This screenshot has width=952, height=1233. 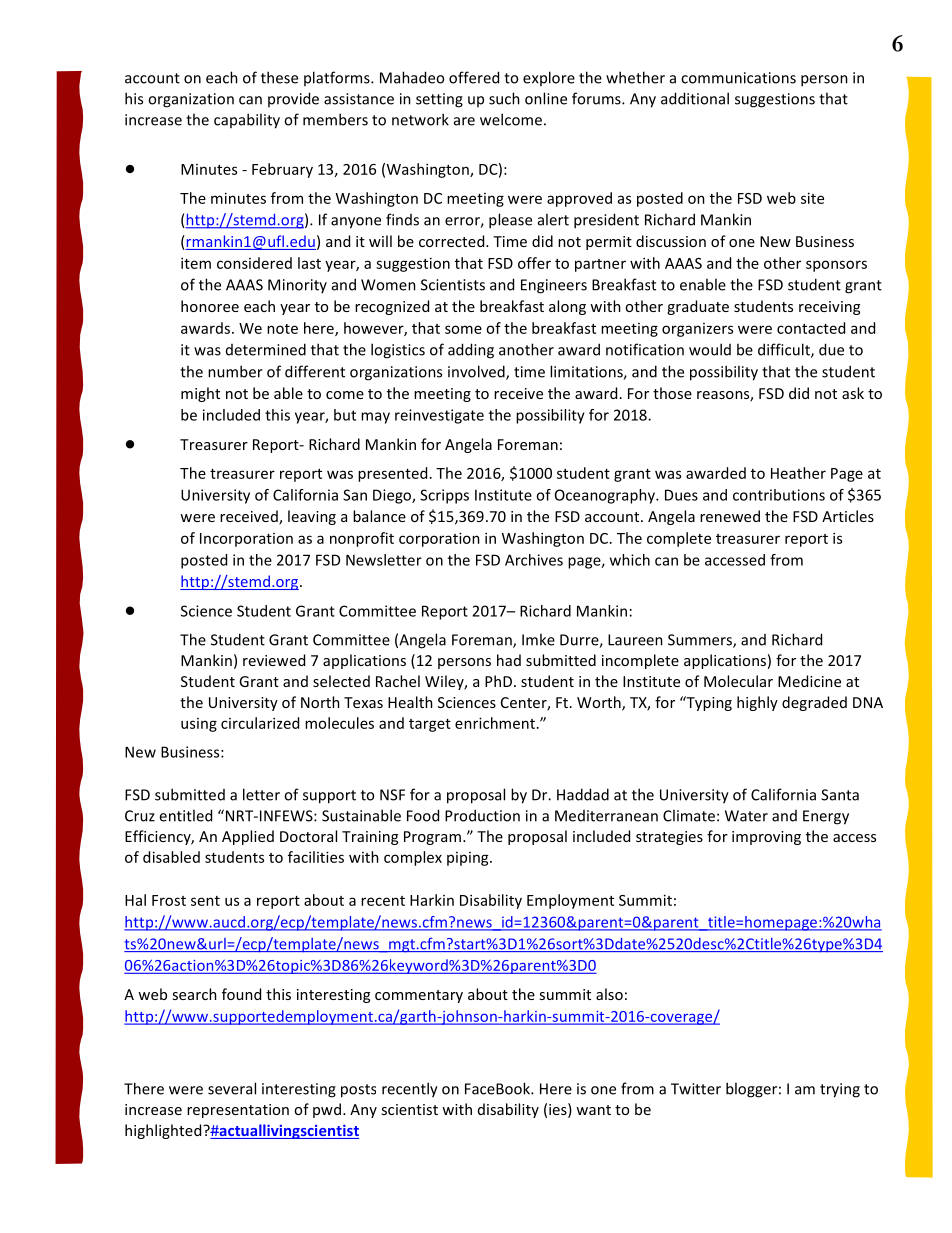 What do you see at coordinates (200, 394) in the screenshot?
I see `might` at bounding box center [200, 394].
